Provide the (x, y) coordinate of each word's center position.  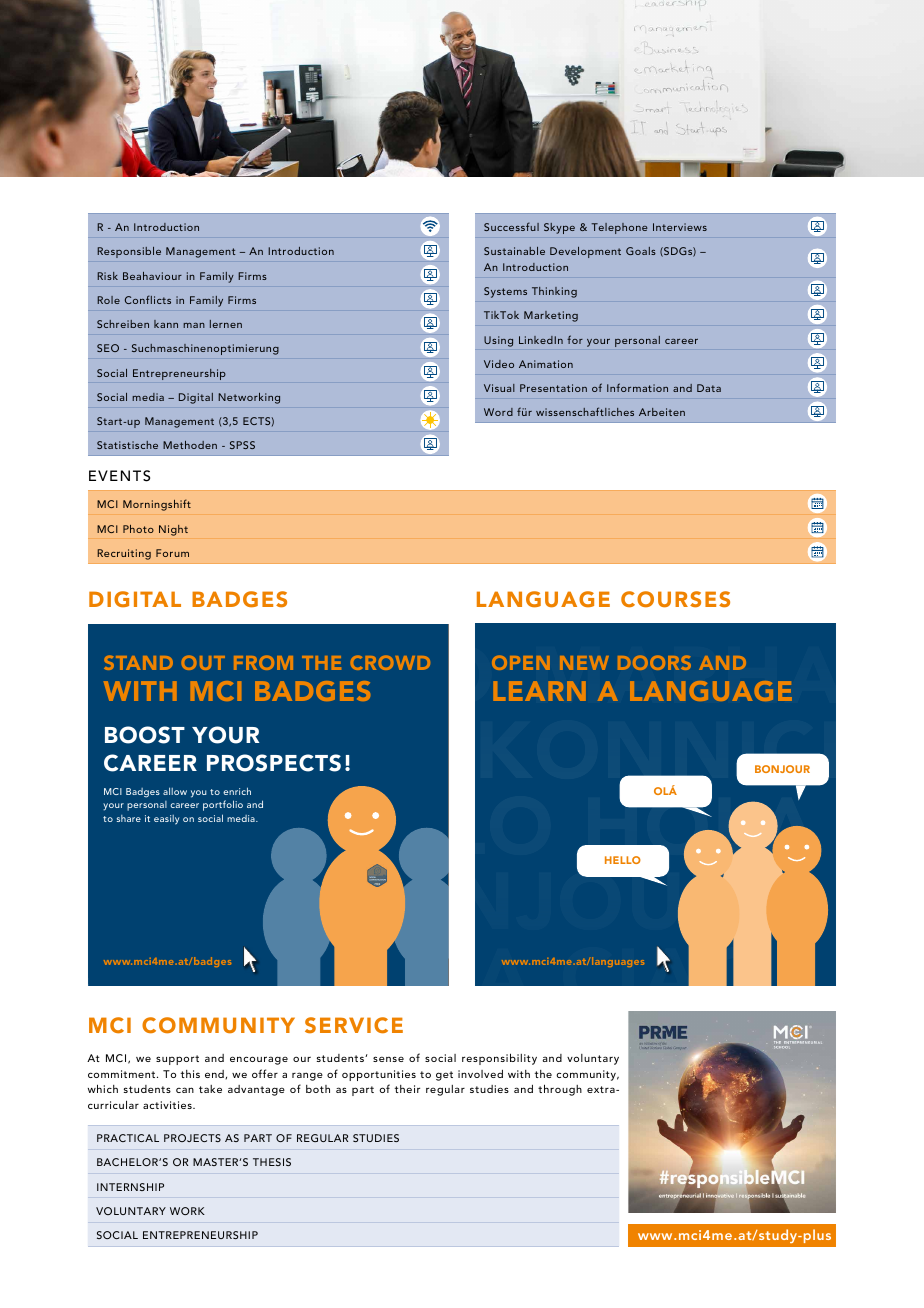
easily (166, 820)
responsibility (499, 1059)
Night (173, 530)
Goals (641, 251)
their (407, 1089)
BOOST (145, 735)
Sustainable (514, 251)
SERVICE (354, 1025)
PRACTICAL (128, 1138)
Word (498, 412)
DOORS (654, 662)
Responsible (129, 252)
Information (637, 387)
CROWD (390, 662)
